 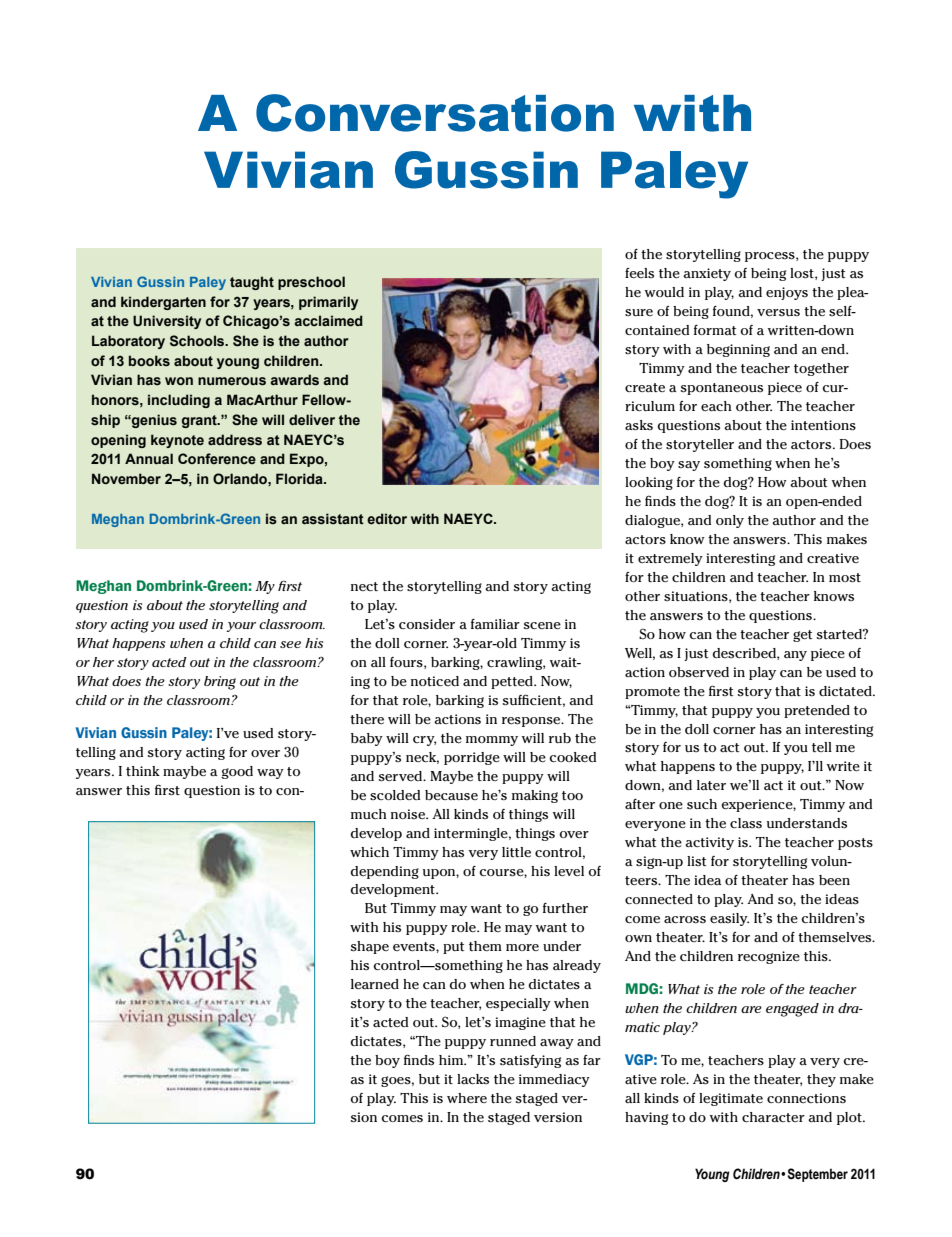 What do you see at coordinates (467, 1098) in the screenshot?
I see `where` at bounding box center [467, 1098].
